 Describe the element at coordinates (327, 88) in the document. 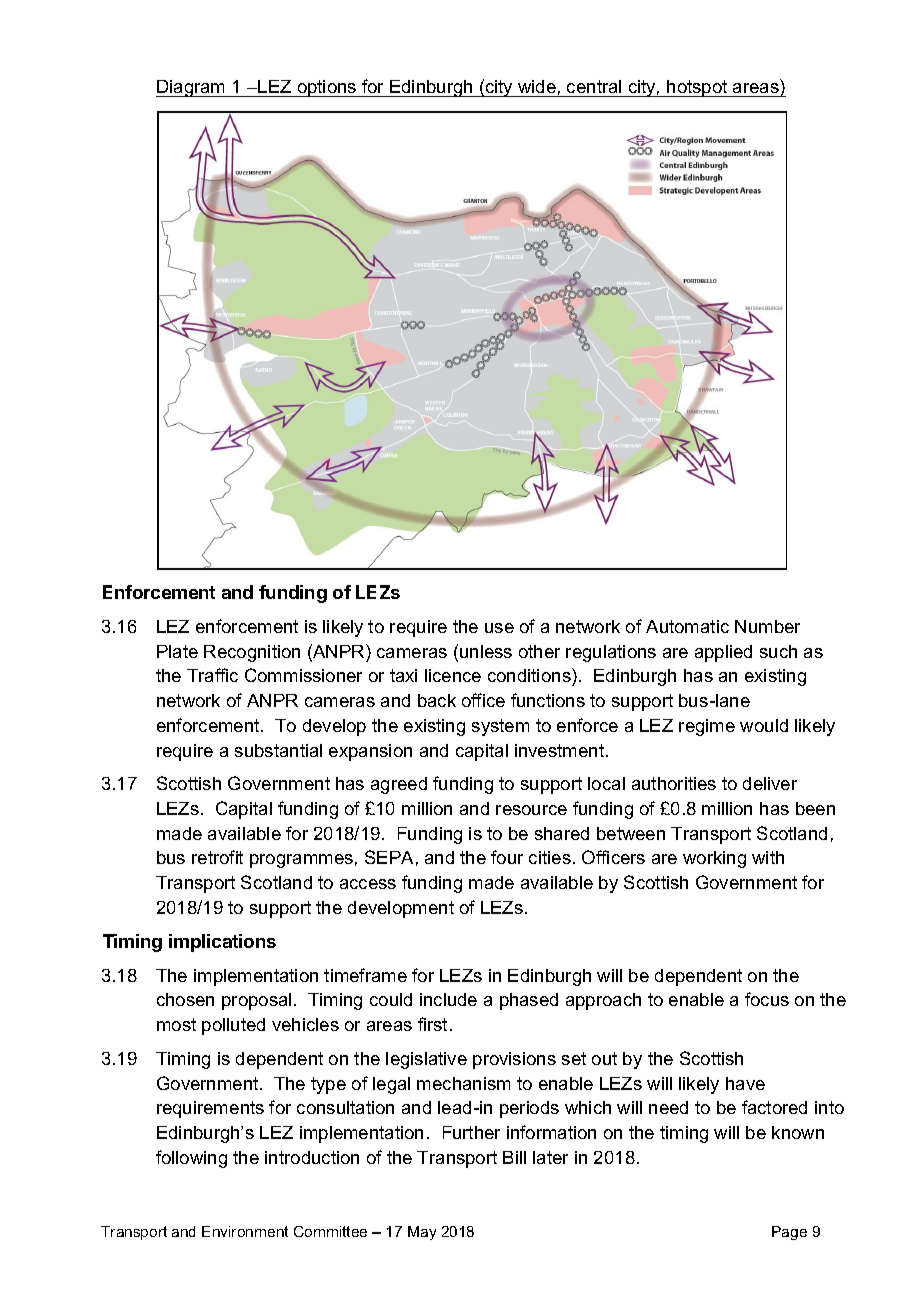

I see `options` at that location.
